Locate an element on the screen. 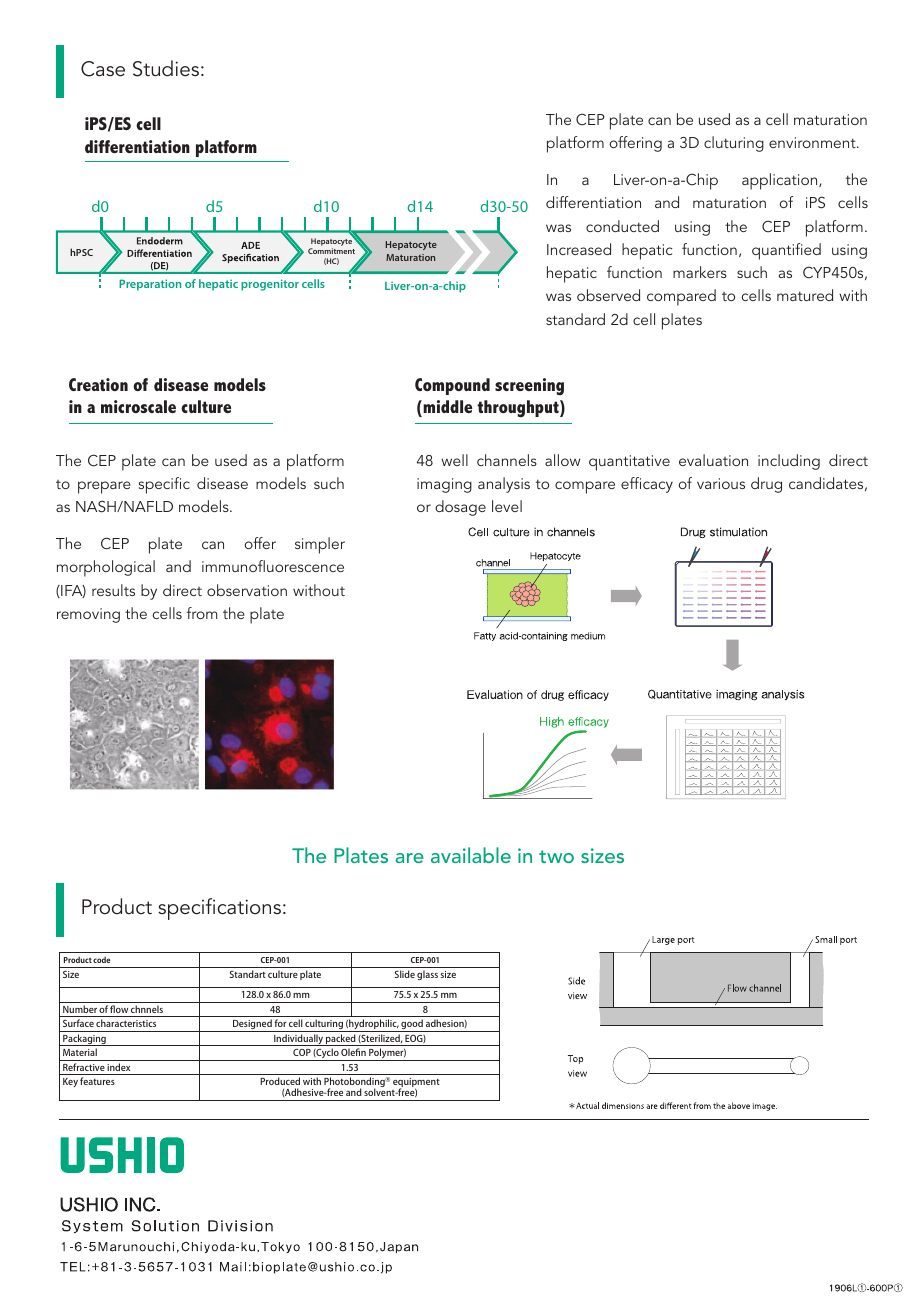  features is located at coordinates (97, 1081).
